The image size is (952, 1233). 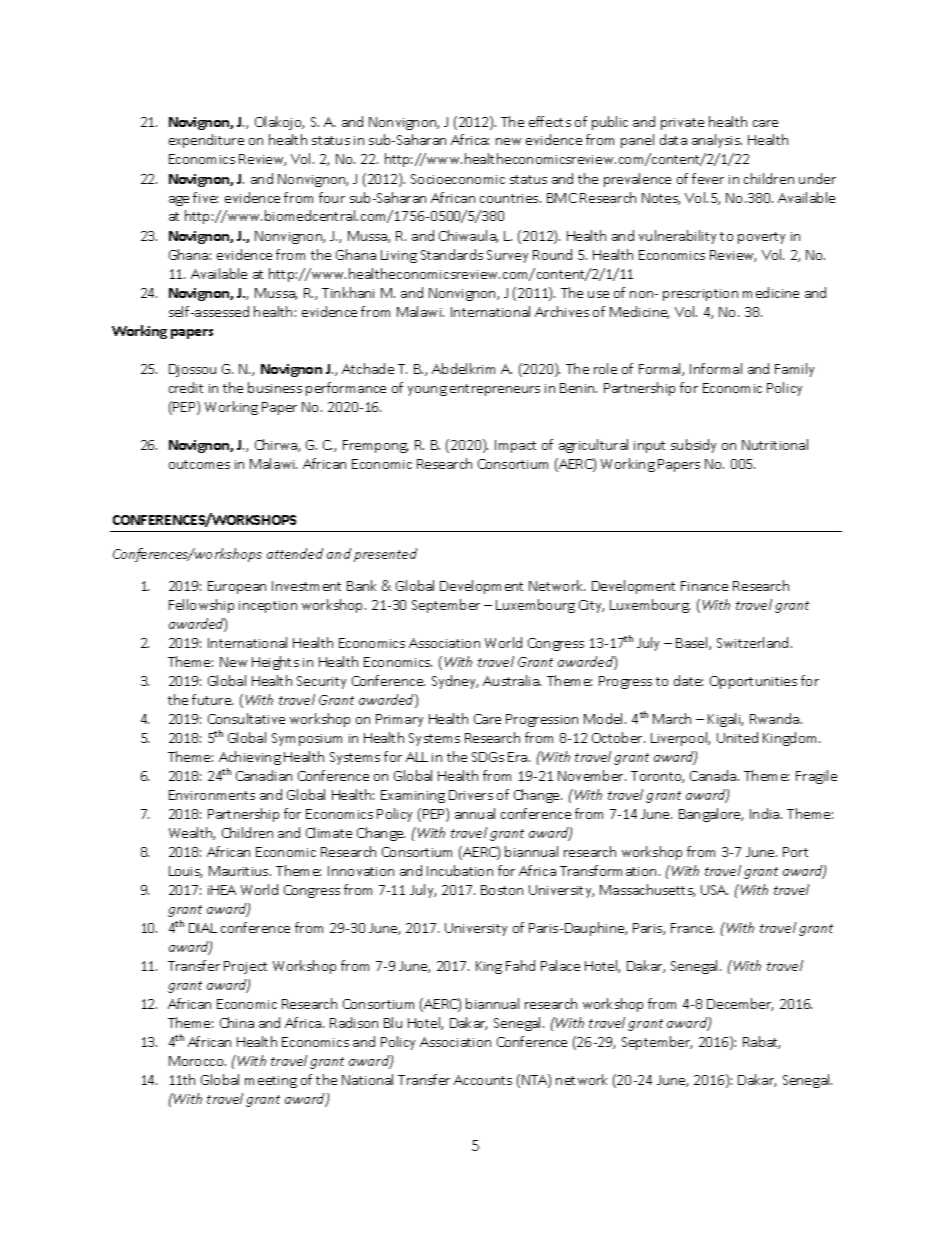 I want to click on Boston, so click(x=502, y=890).
